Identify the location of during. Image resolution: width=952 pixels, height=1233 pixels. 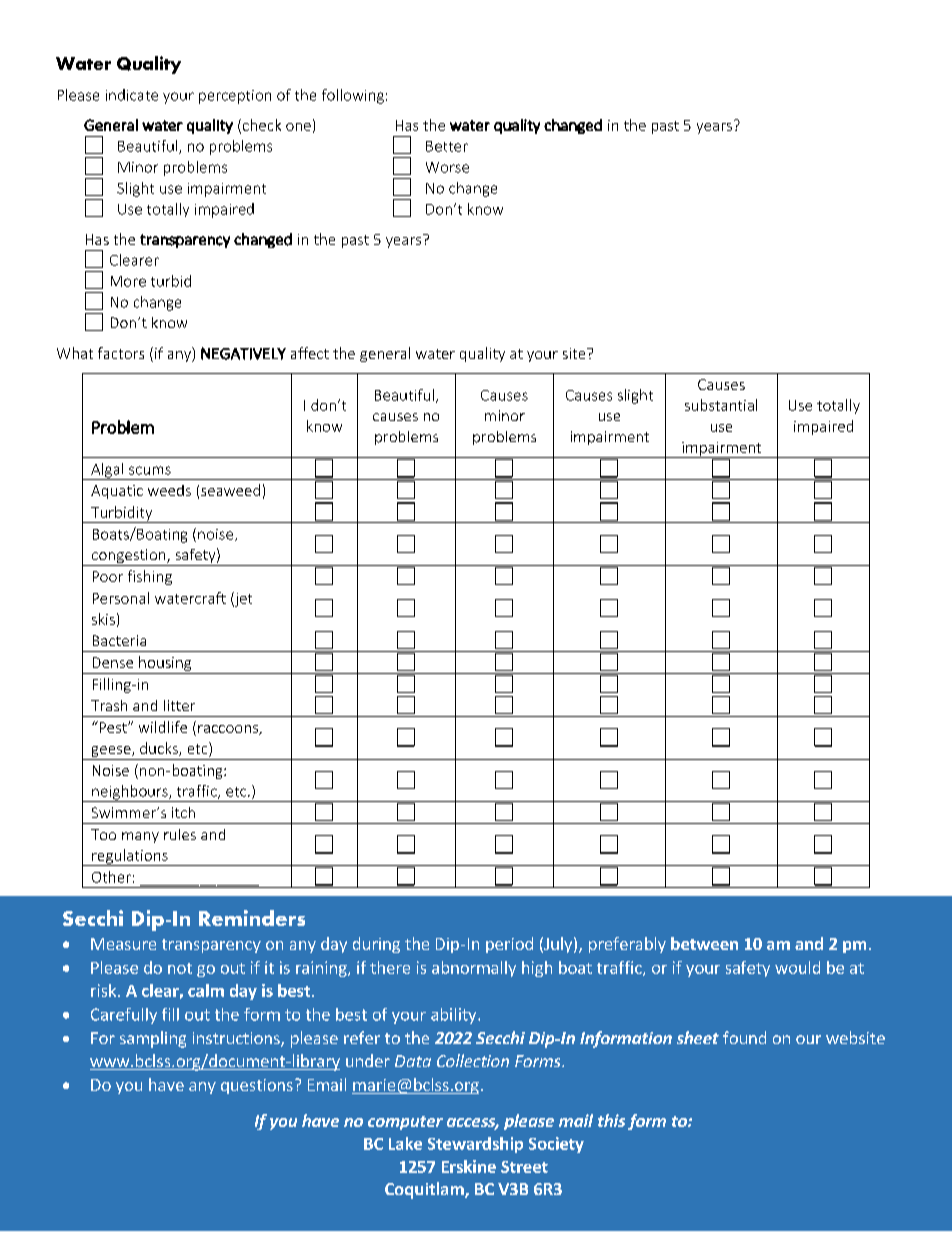
(376, 945).
